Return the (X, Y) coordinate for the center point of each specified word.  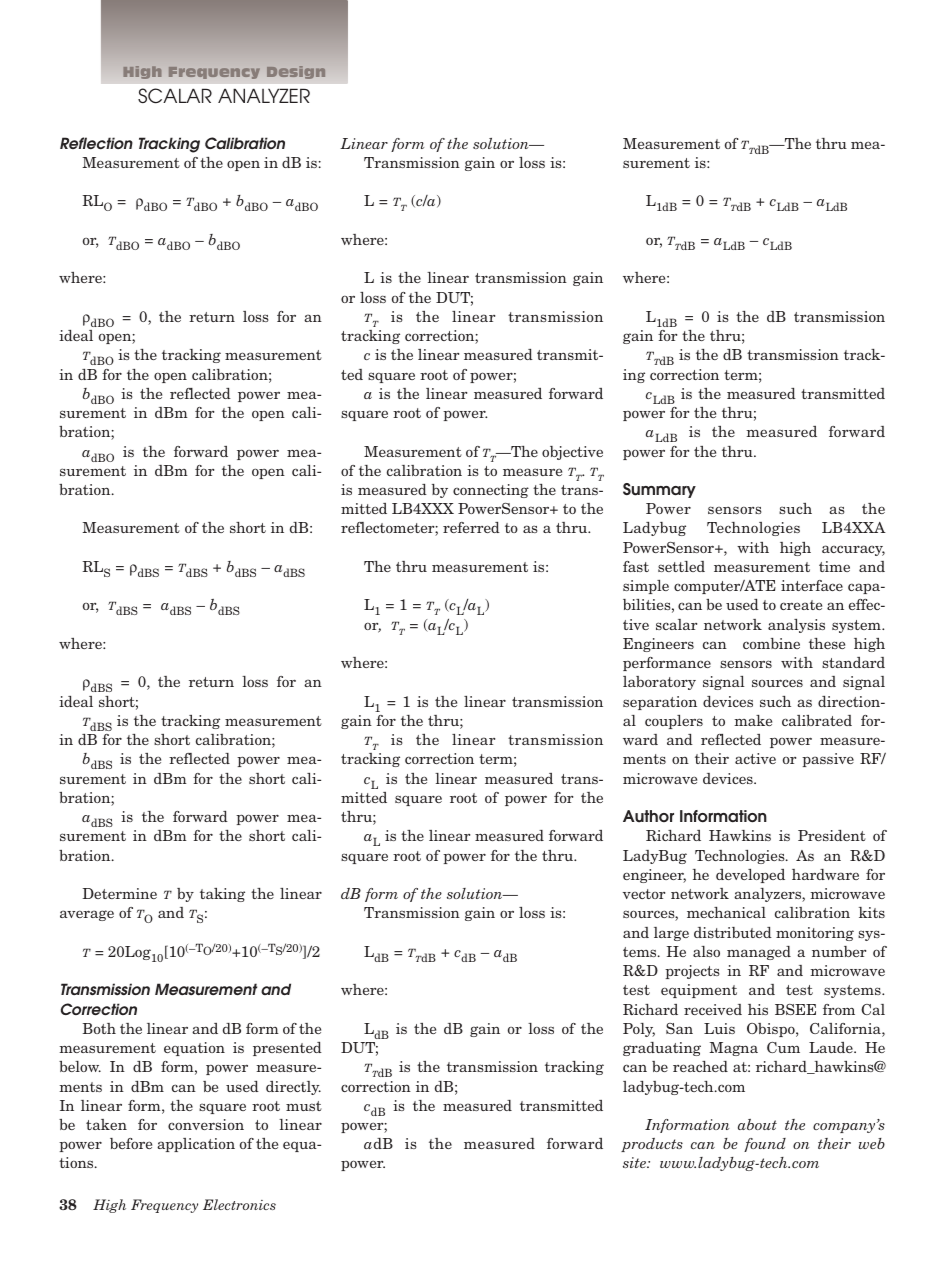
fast (636, 566)
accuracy (853, 550)
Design (296, 72)
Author (648, 816)
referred (471, 527)
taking (222, 895)
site (635, 1162)
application (196, 1145)
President (832, 835)
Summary (659, 490)
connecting (491, 491)
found (765, 1145)
